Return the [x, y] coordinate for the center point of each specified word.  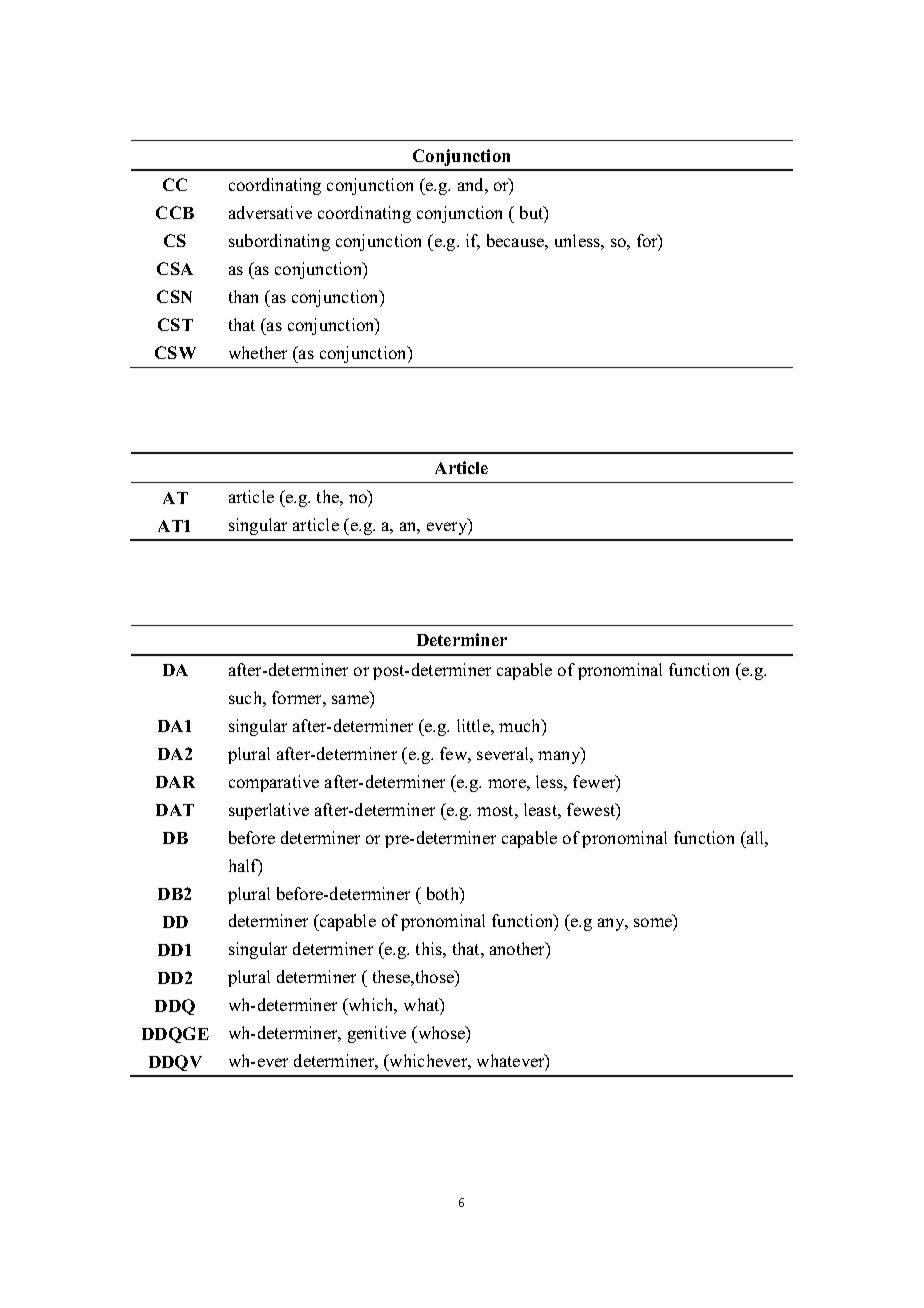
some [654, 924]
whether [258, 352]
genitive [377, 1034]
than [243, 296]
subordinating [279, 242]
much [521, 725]
